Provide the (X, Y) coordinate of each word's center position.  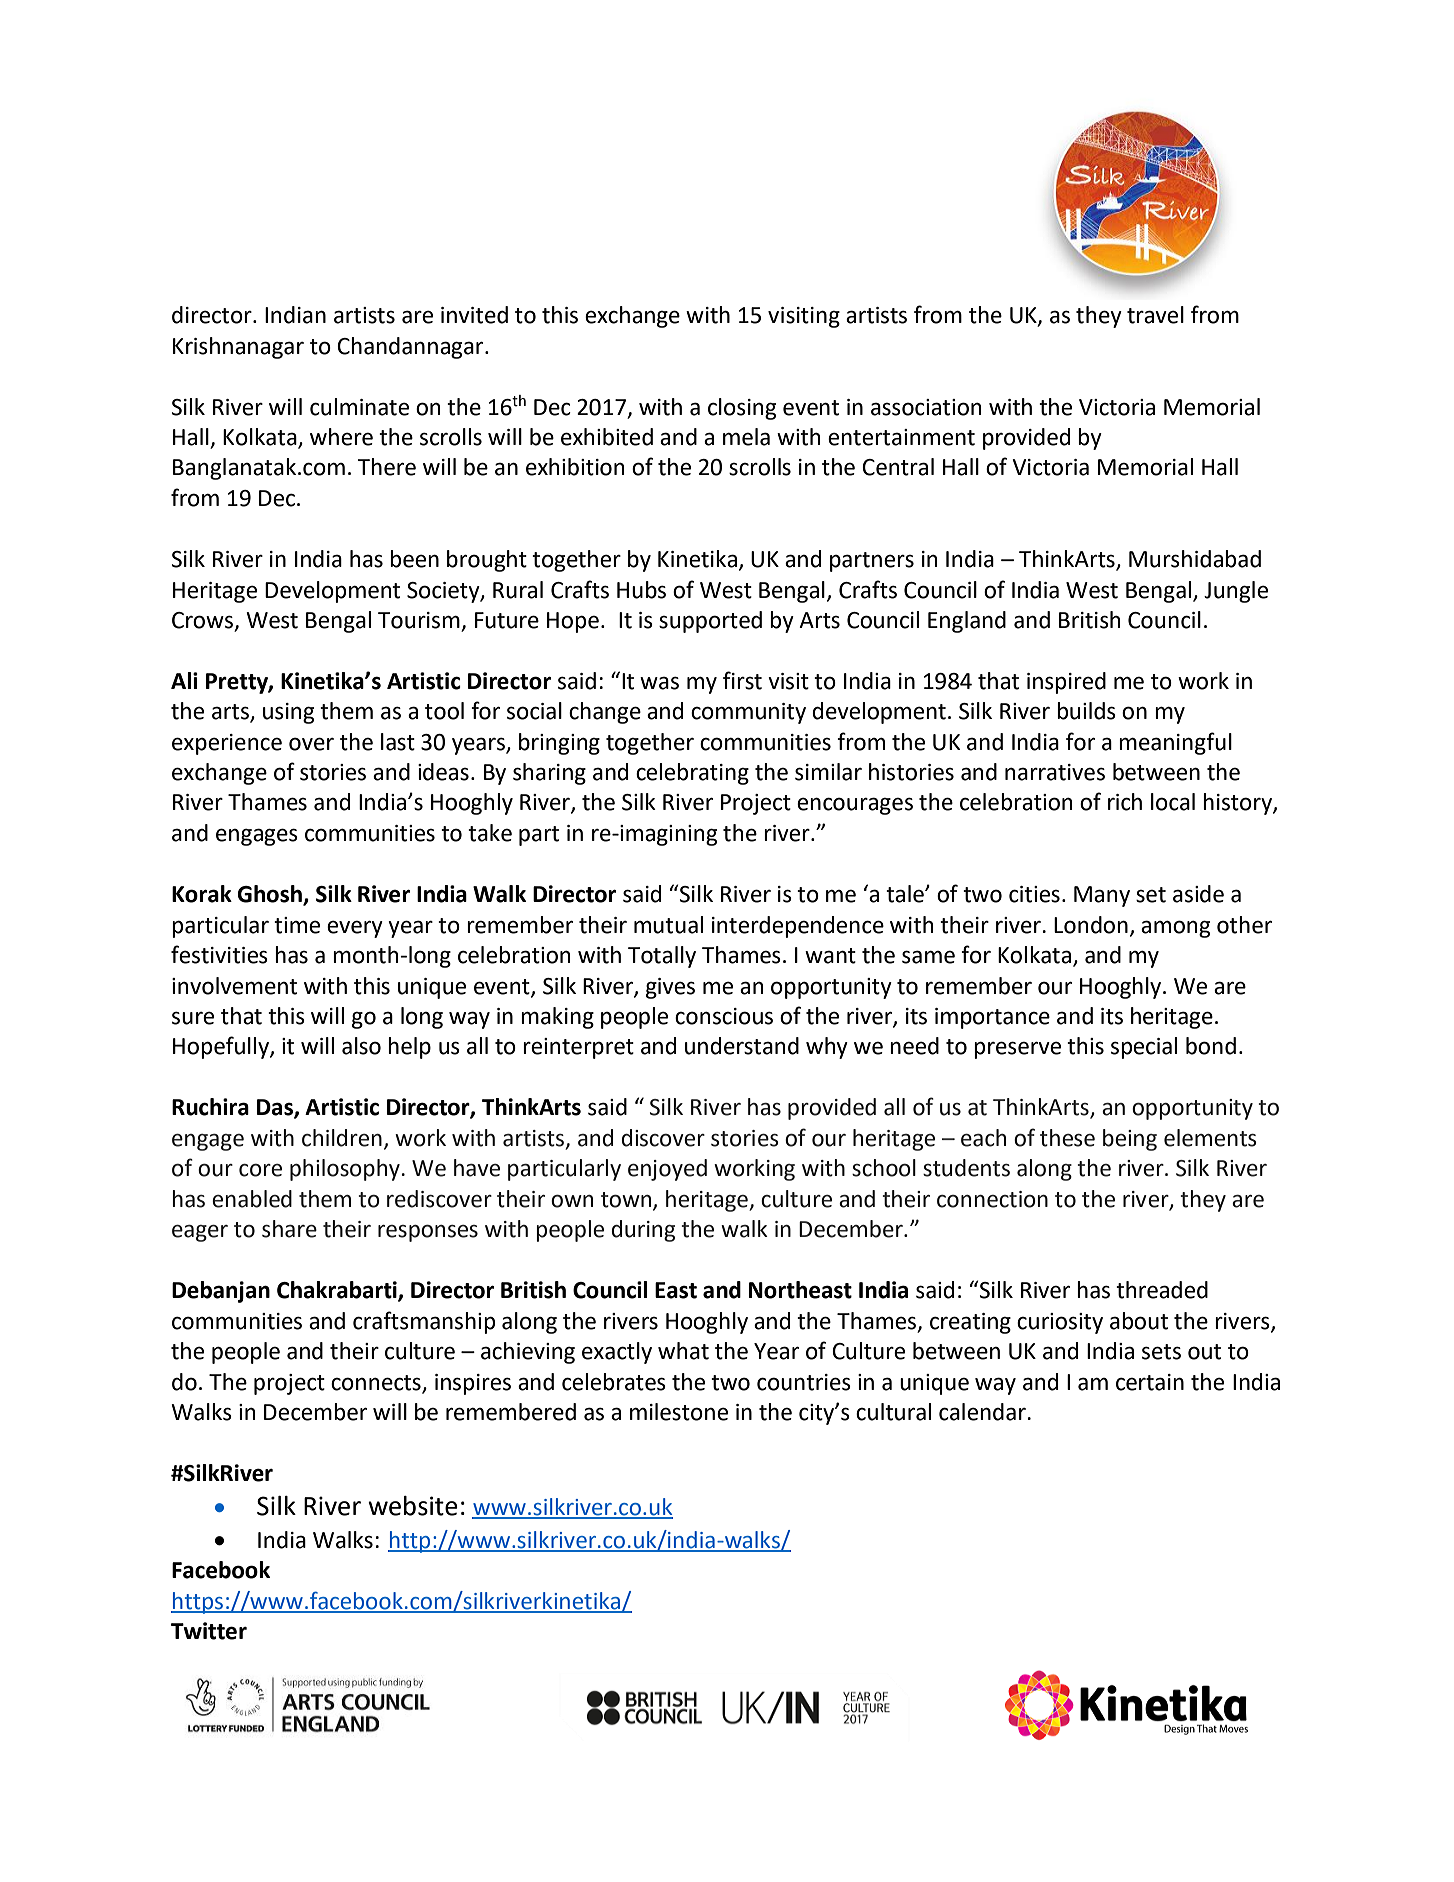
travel (1155, 315)
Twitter (209, 1631)
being (1130, 1140)
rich (1125, 802)
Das (276, 1108)
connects (376, 1383)
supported (710, 622)
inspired (1066, 683)
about (1139, 1321)
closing (742, 409)
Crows (204, 621)
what (683, 1351)
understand (742, 1046)
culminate (359, 407)
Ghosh (270, 895)
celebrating (692, 774)
